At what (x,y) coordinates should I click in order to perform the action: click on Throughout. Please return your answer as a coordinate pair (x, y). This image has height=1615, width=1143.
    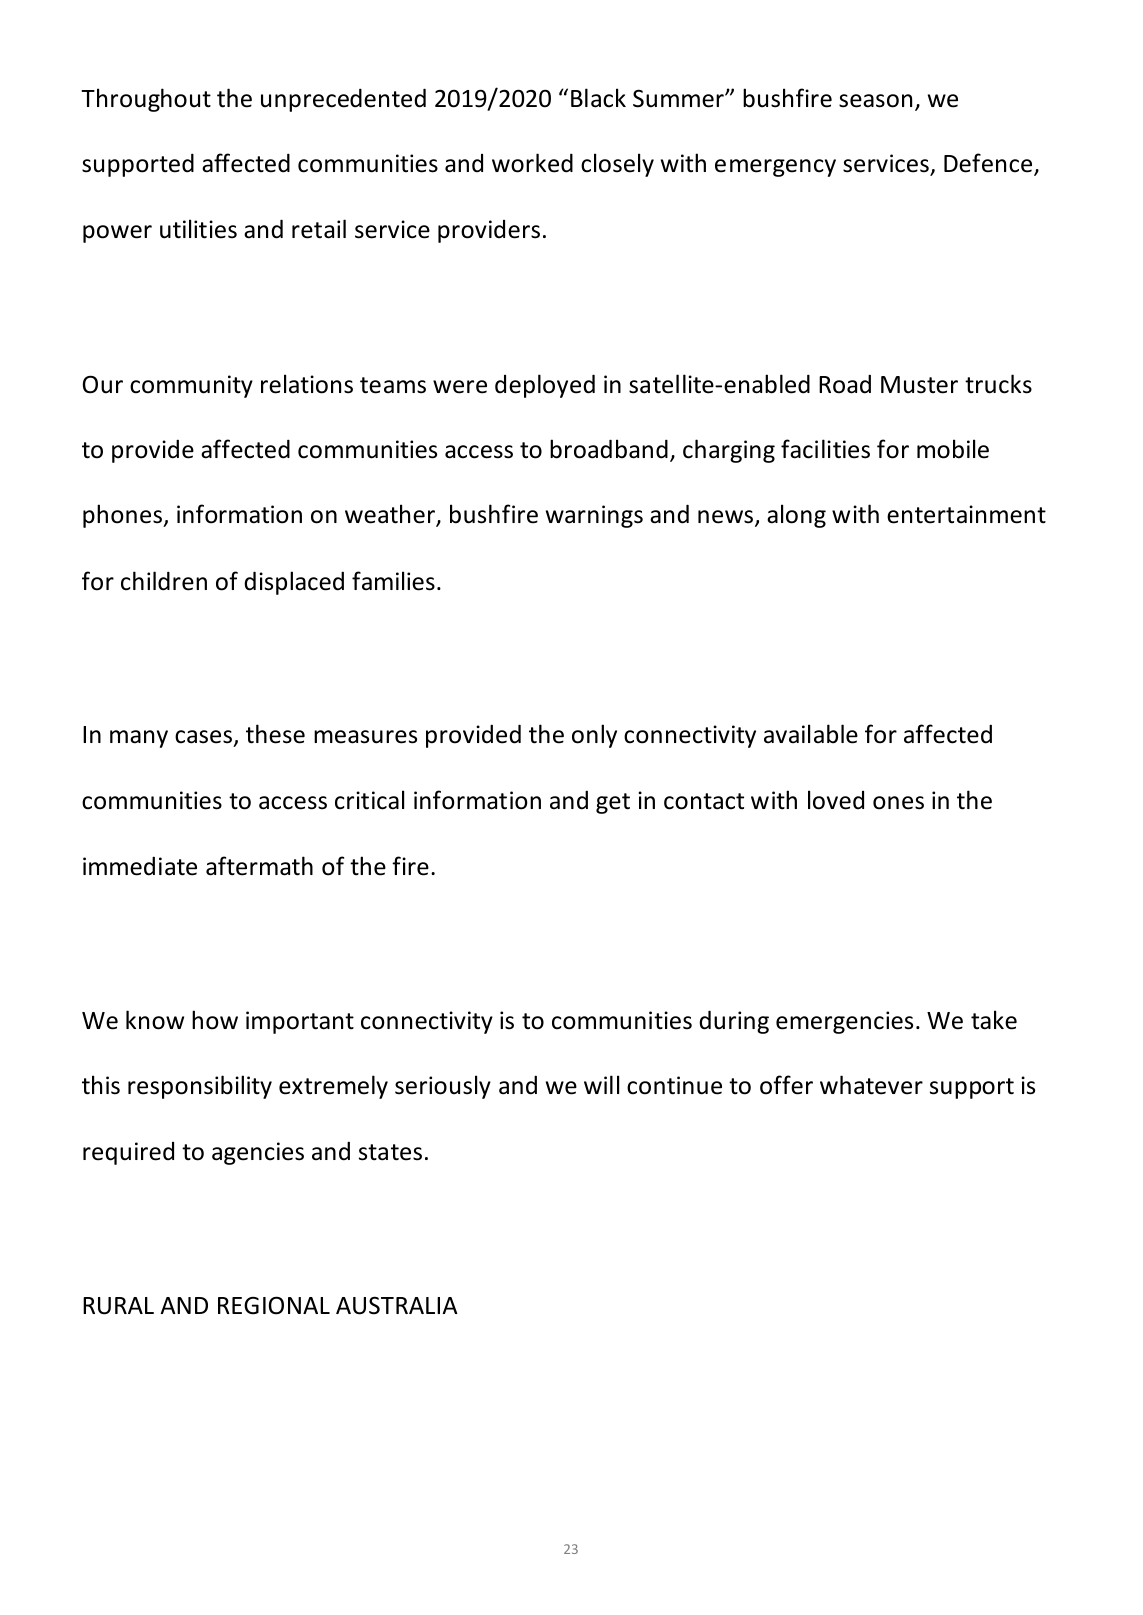
    Looking at the image, I should click on (146, 100).
